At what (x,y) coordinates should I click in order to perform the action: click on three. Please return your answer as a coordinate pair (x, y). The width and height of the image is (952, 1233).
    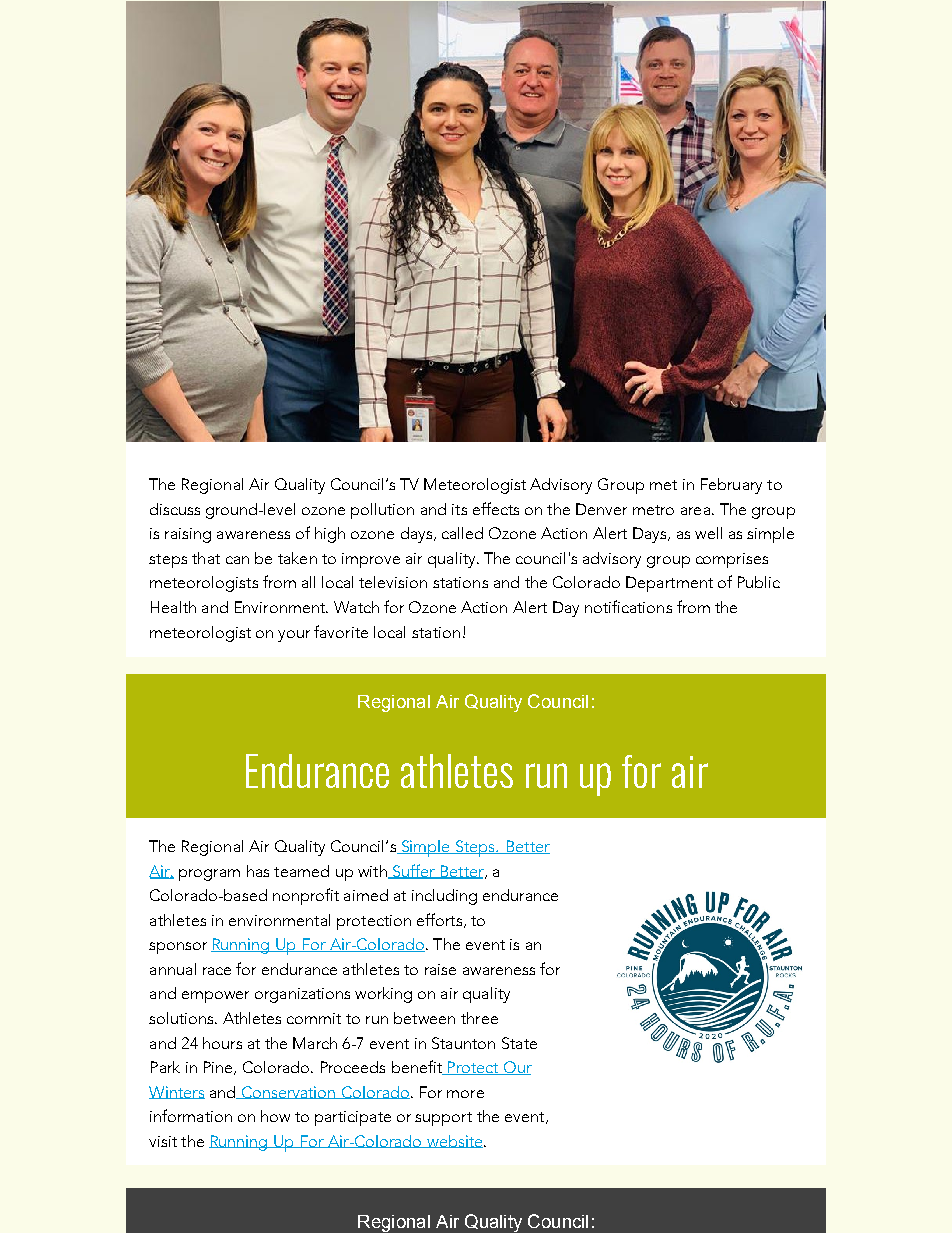
    Looking at the image, I should click on (479, 1018).
